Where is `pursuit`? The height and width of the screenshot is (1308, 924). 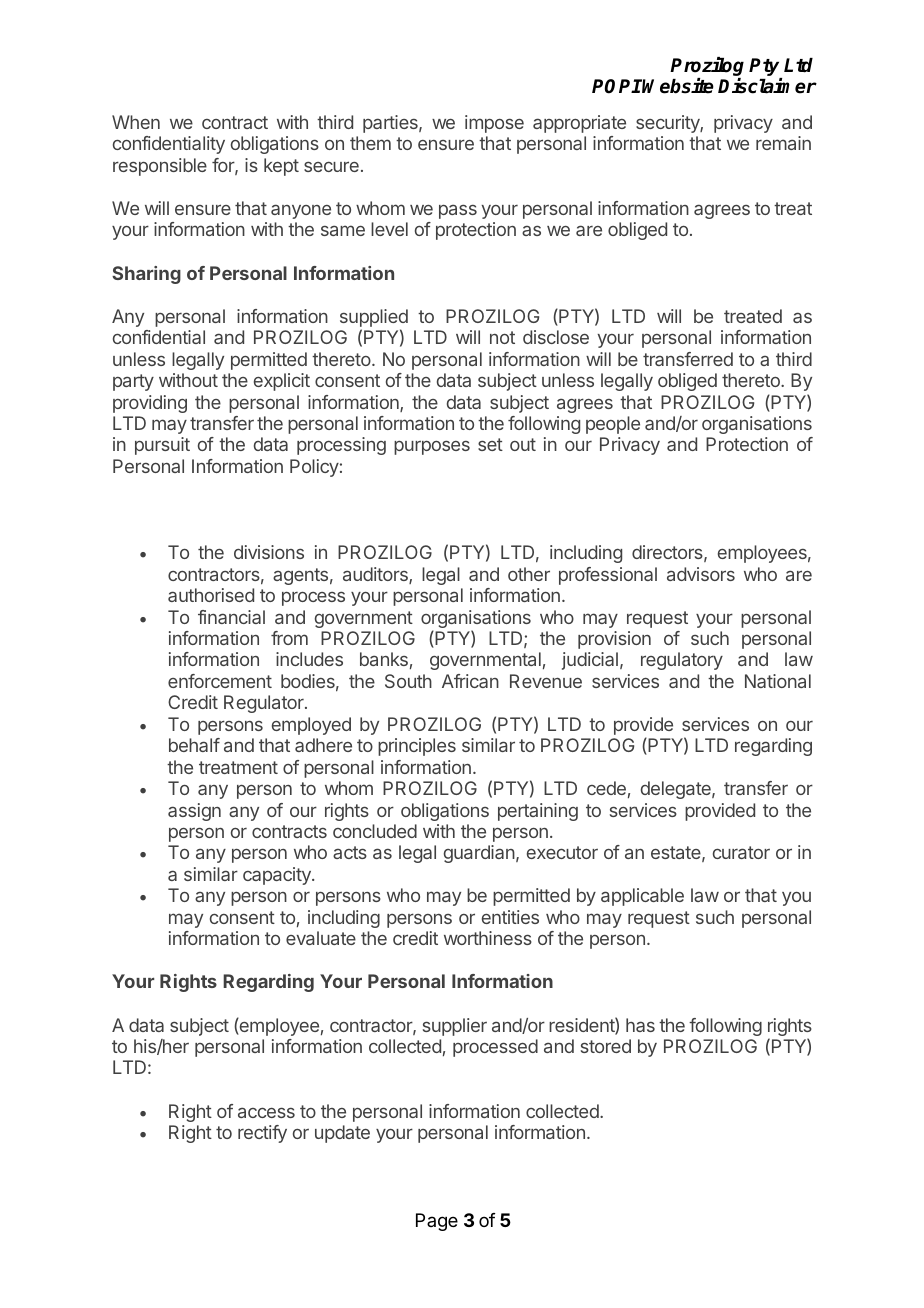
pursuit is located at coordinates (162, 446).
